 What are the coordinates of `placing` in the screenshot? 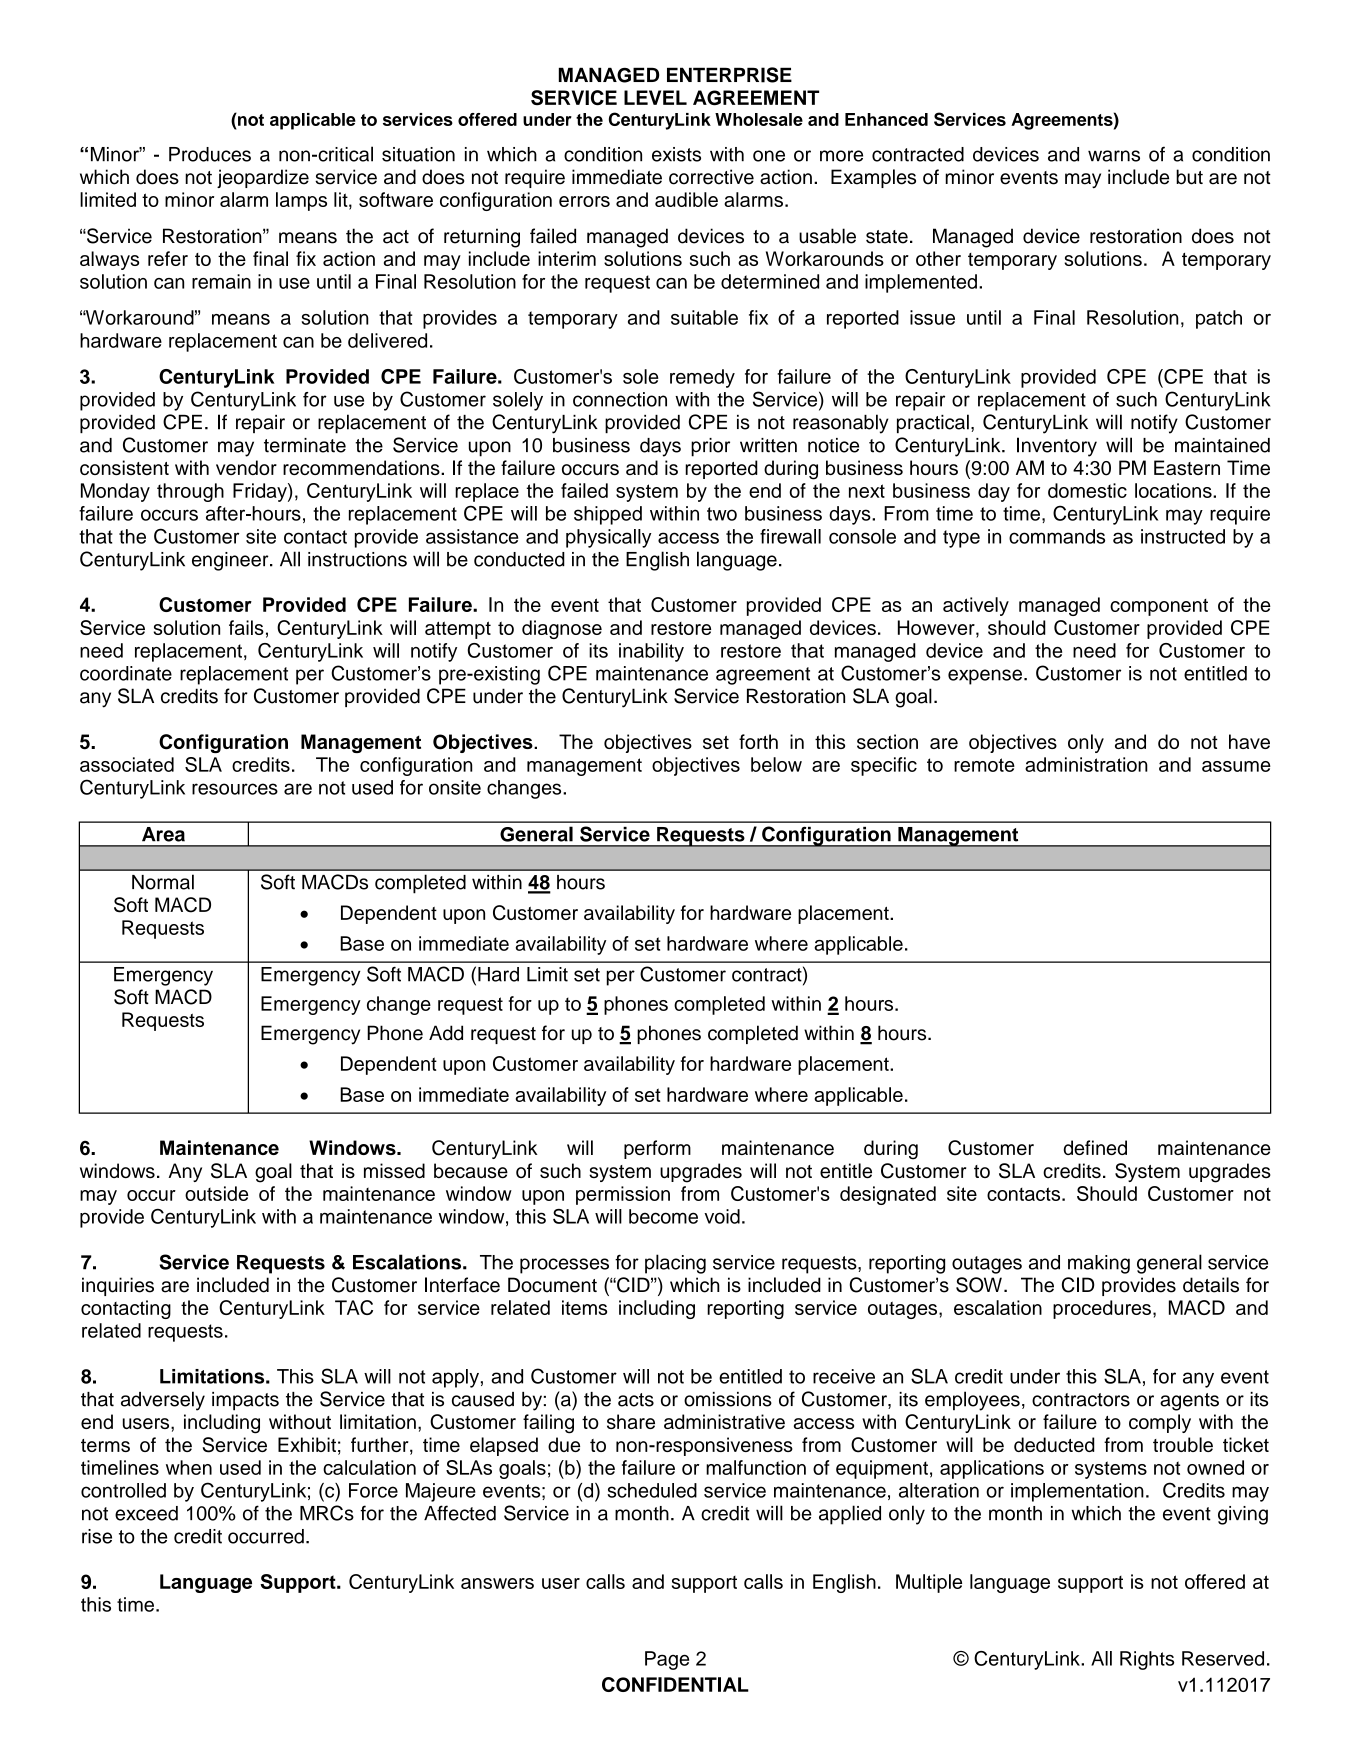 It's located at (675, 1264).
